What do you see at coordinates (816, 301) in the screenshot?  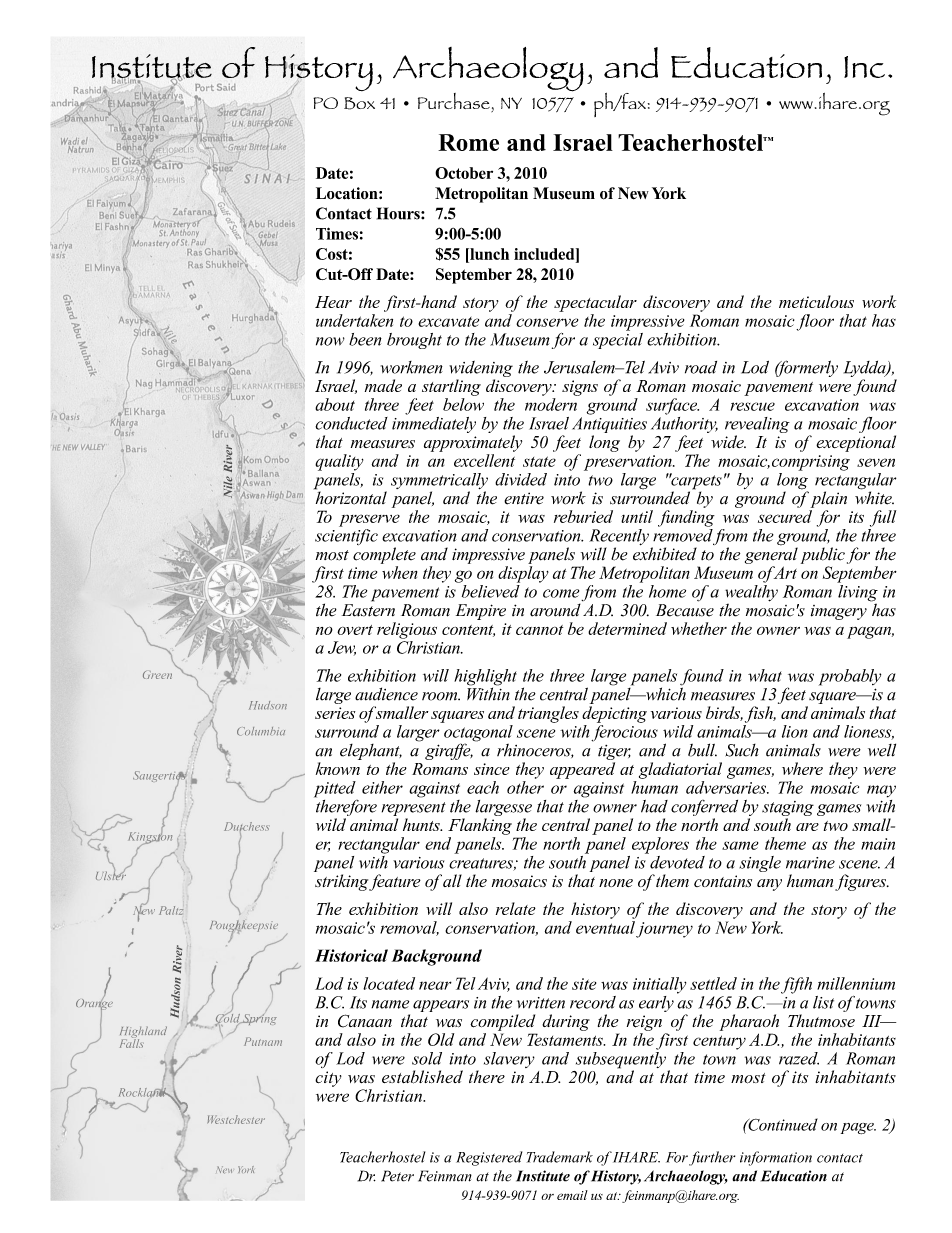 I see `meticulous` at bounding box center [816, 301].
